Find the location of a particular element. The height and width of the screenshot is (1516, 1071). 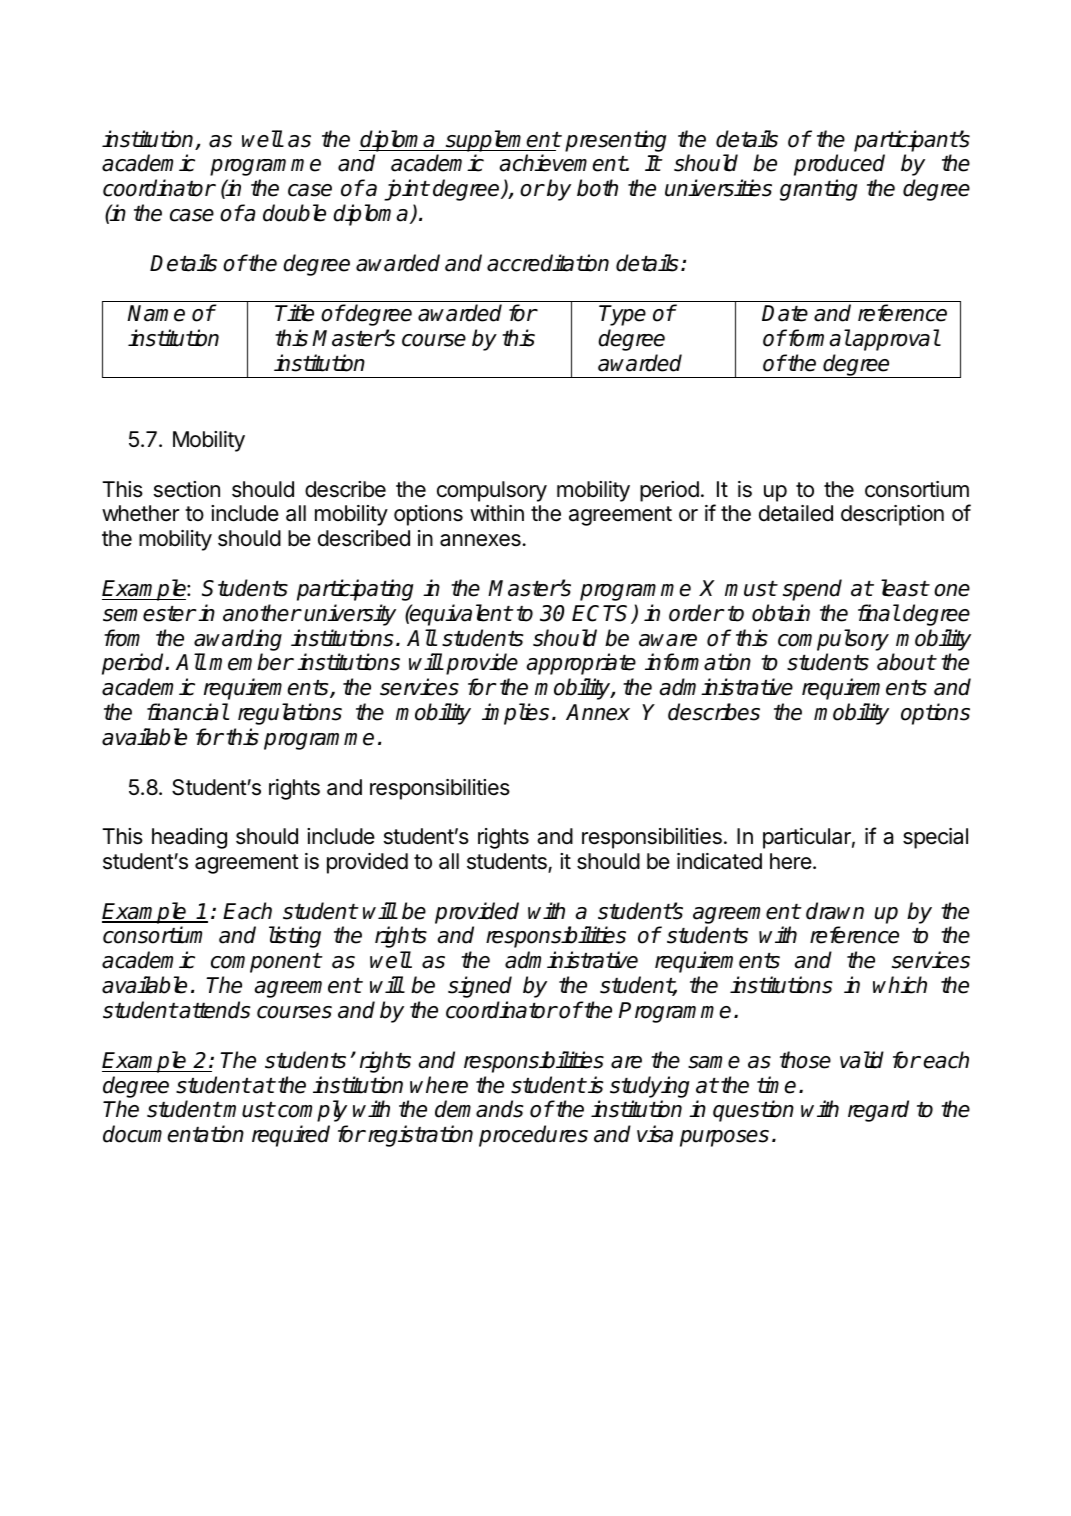

produced is located at coordinates (839, 165).
